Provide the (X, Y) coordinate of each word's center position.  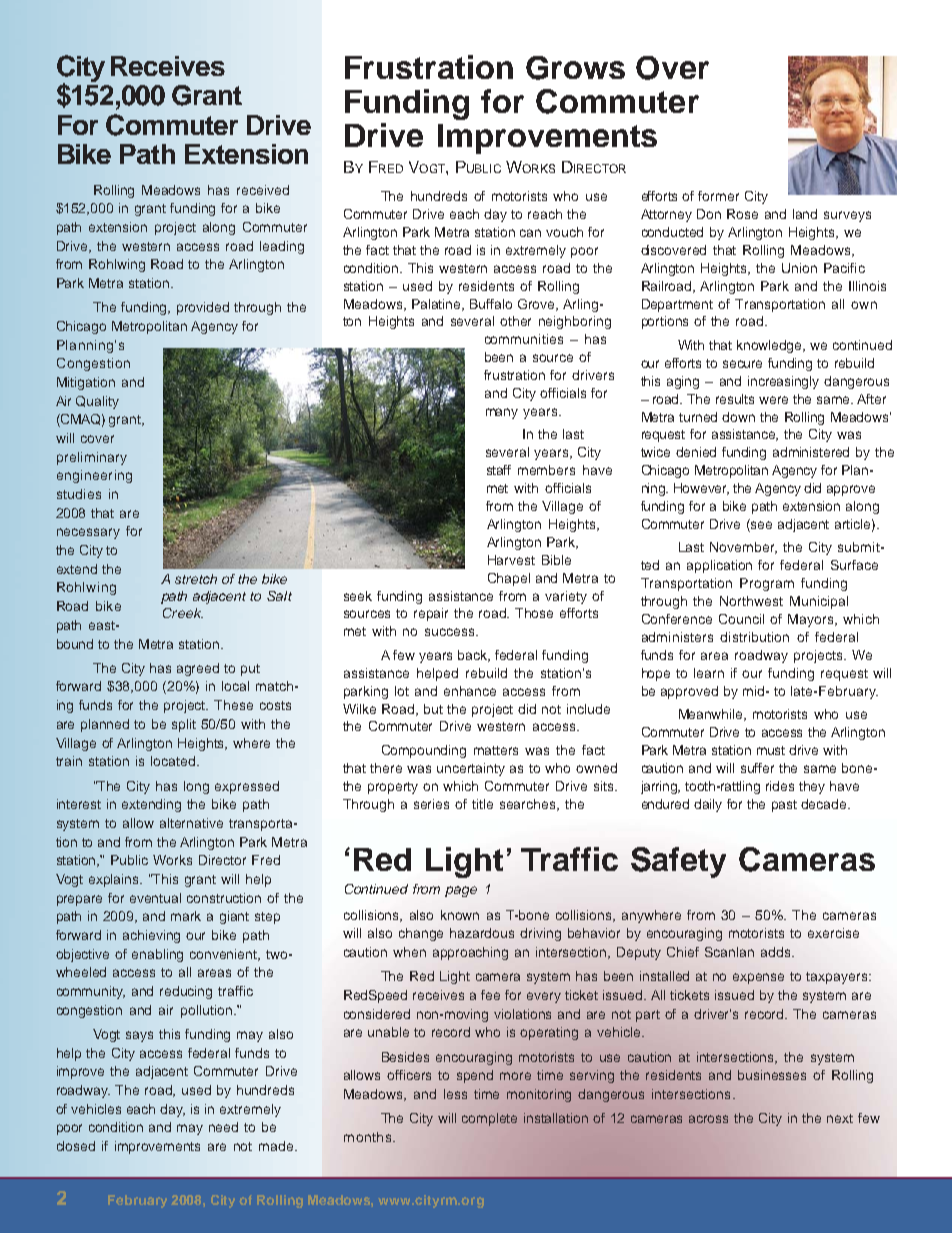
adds (777, 952)
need (223, 1127)
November (743, 548)
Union (799, 268)
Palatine (438, 305)
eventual (155, 898)
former (718, 196)
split (184, 725)
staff (499, 470)
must (771, 750)
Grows (575, 68)
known (460, 915)
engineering (94, 476)
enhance (470, 691)
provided (203, 308)
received (263, 190)
